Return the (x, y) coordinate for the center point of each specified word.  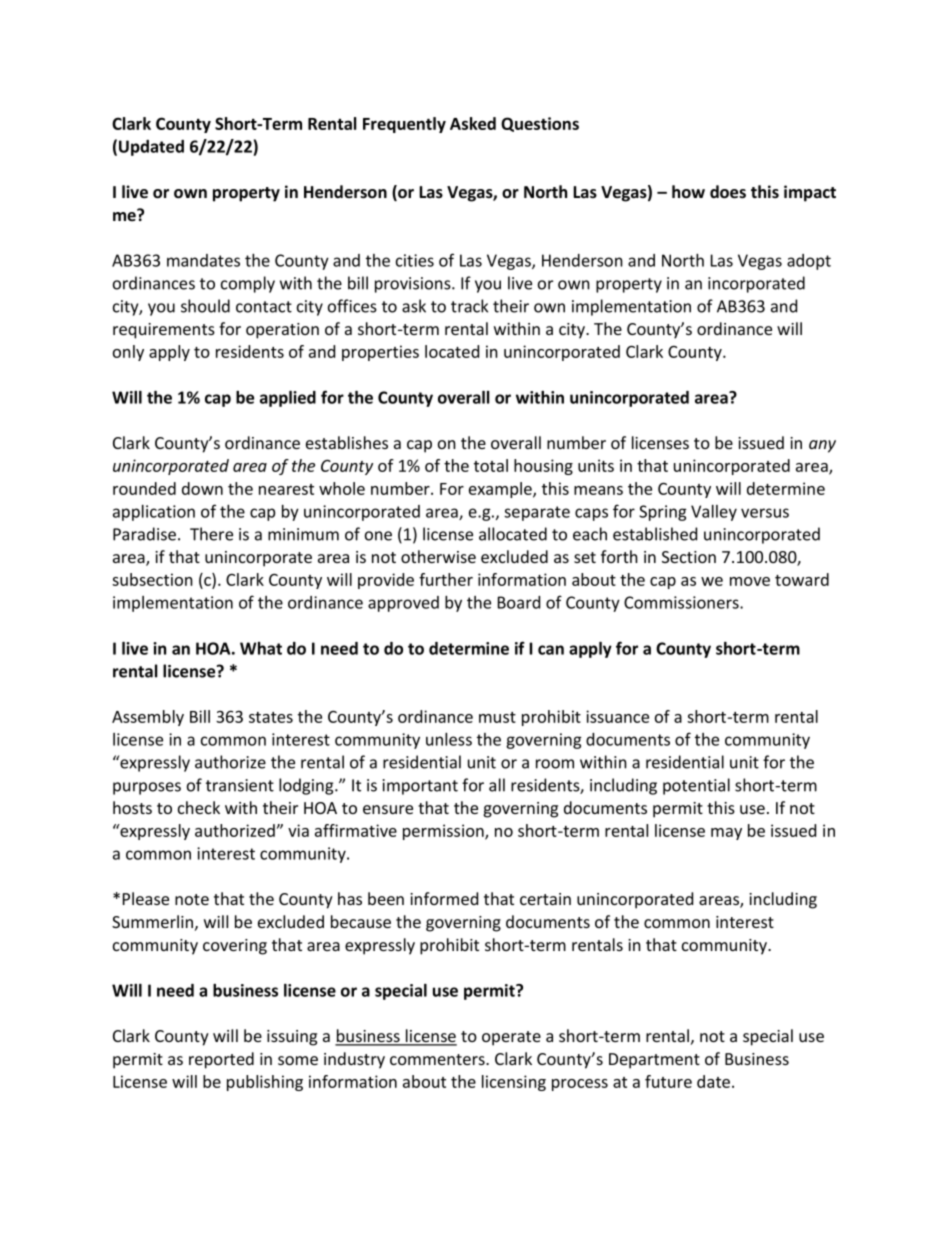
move (750, 581)
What (261, 648)
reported (221, 1060)
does (728, 192)
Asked (473, 123)
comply (248, 284)
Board (519, 602)
